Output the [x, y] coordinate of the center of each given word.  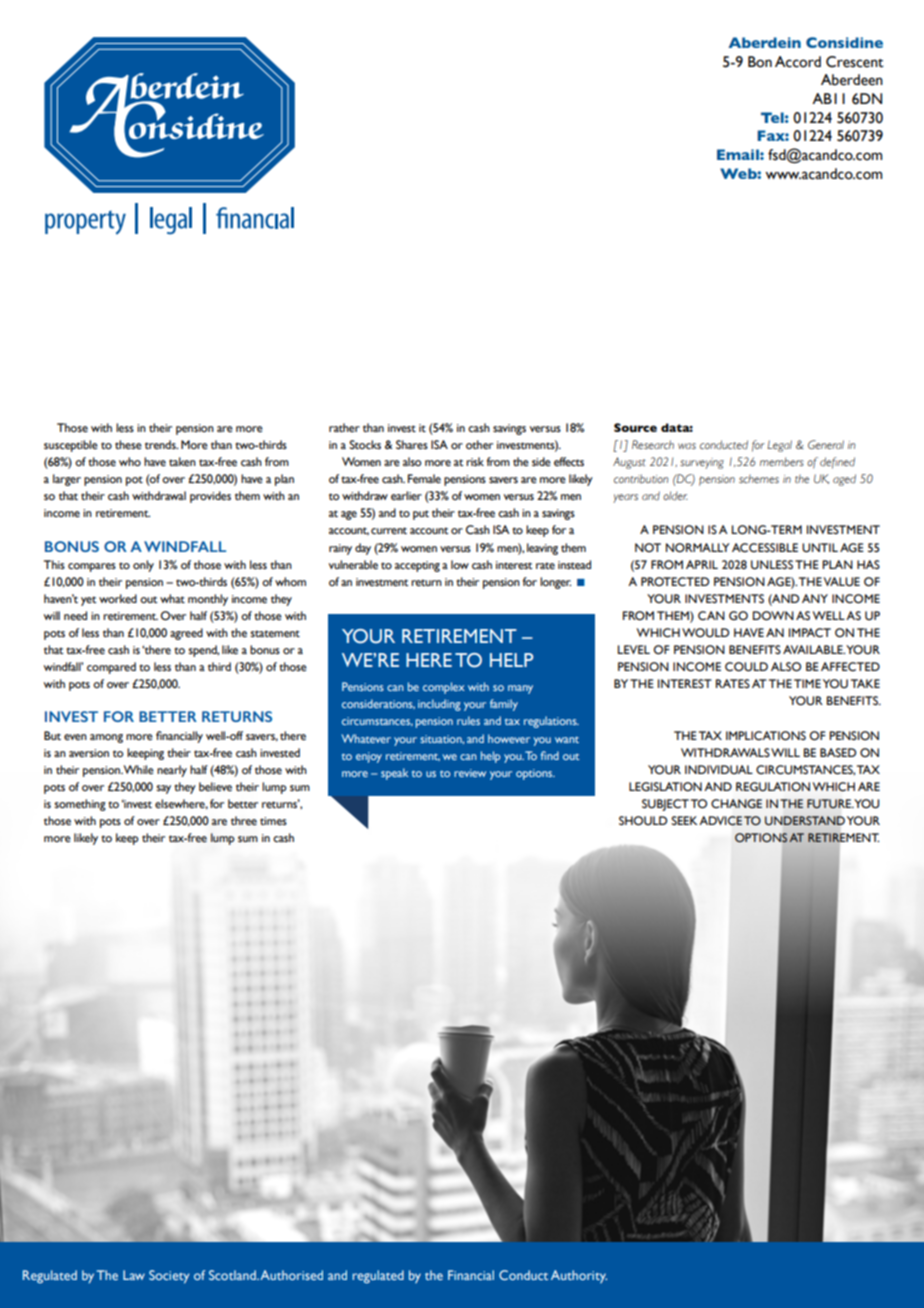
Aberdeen [852, 80]
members [782, 462]
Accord [798, 62]
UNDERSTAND [805, 820]
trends [161, 445]
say [163, 789]
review [470, 773]
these [128, 445]
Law [134, 1275]
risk [475, 461]
